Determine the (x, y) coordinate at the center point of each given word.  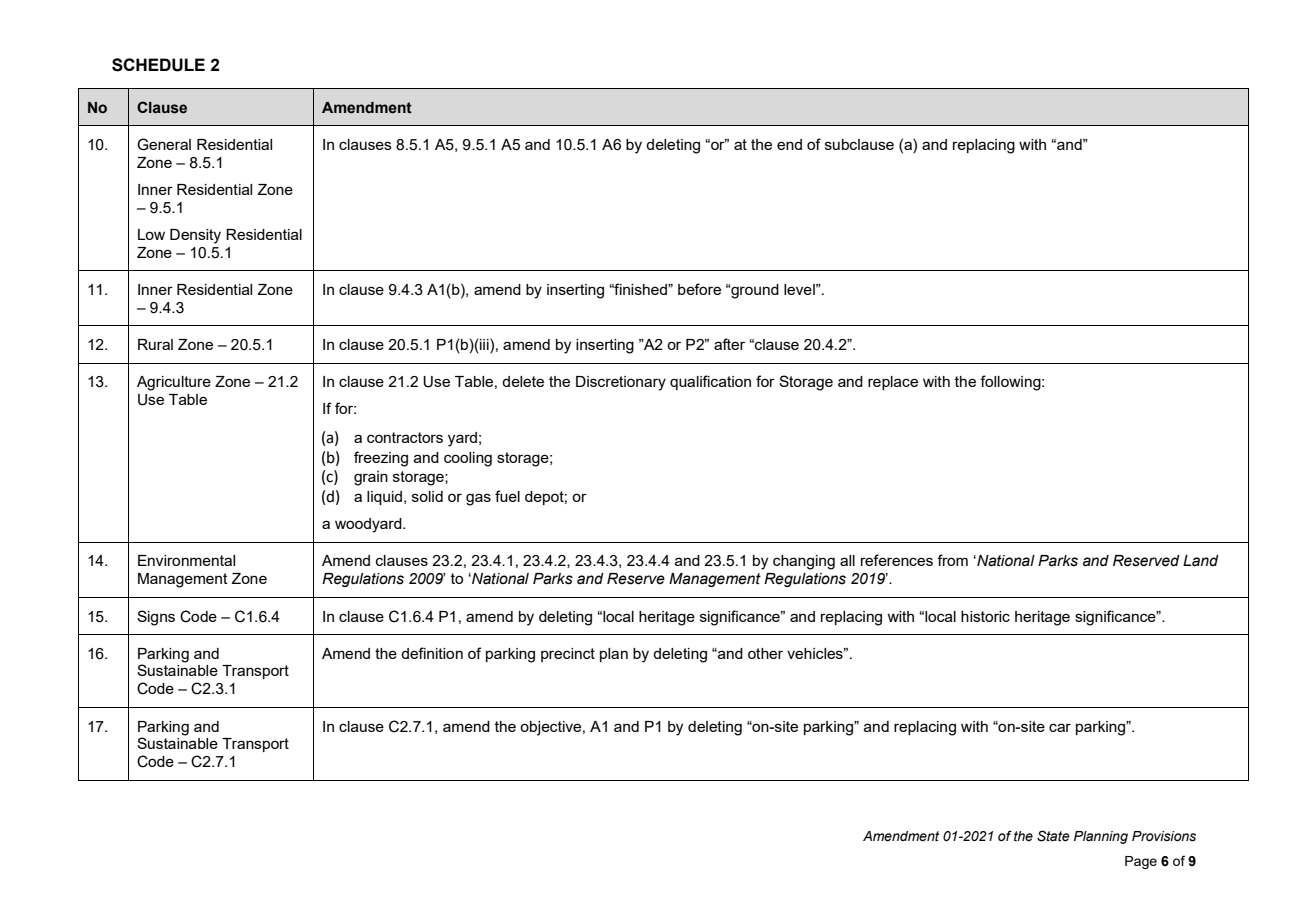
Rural (155, 344)
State (1053, 836)
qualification (710, 382)
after (729, 344)
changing (804, 562)
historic (985, 616)
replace (893, 383)
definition (432, 653)
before (699, 289)
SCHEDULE (158, 65)
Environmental (186, 560)
